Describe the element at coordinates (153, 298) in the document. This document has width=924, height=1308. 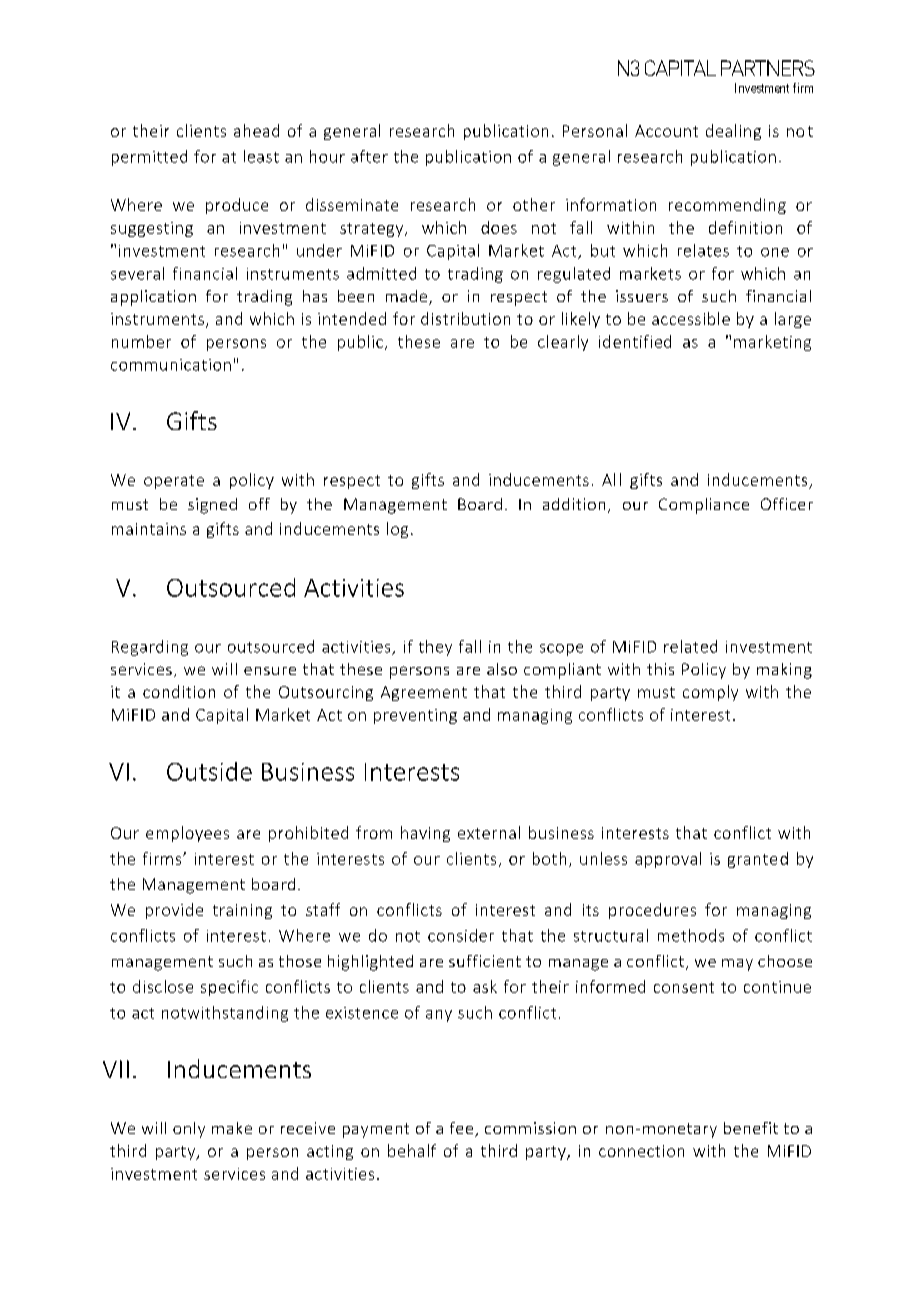
I see `application` at that location.
